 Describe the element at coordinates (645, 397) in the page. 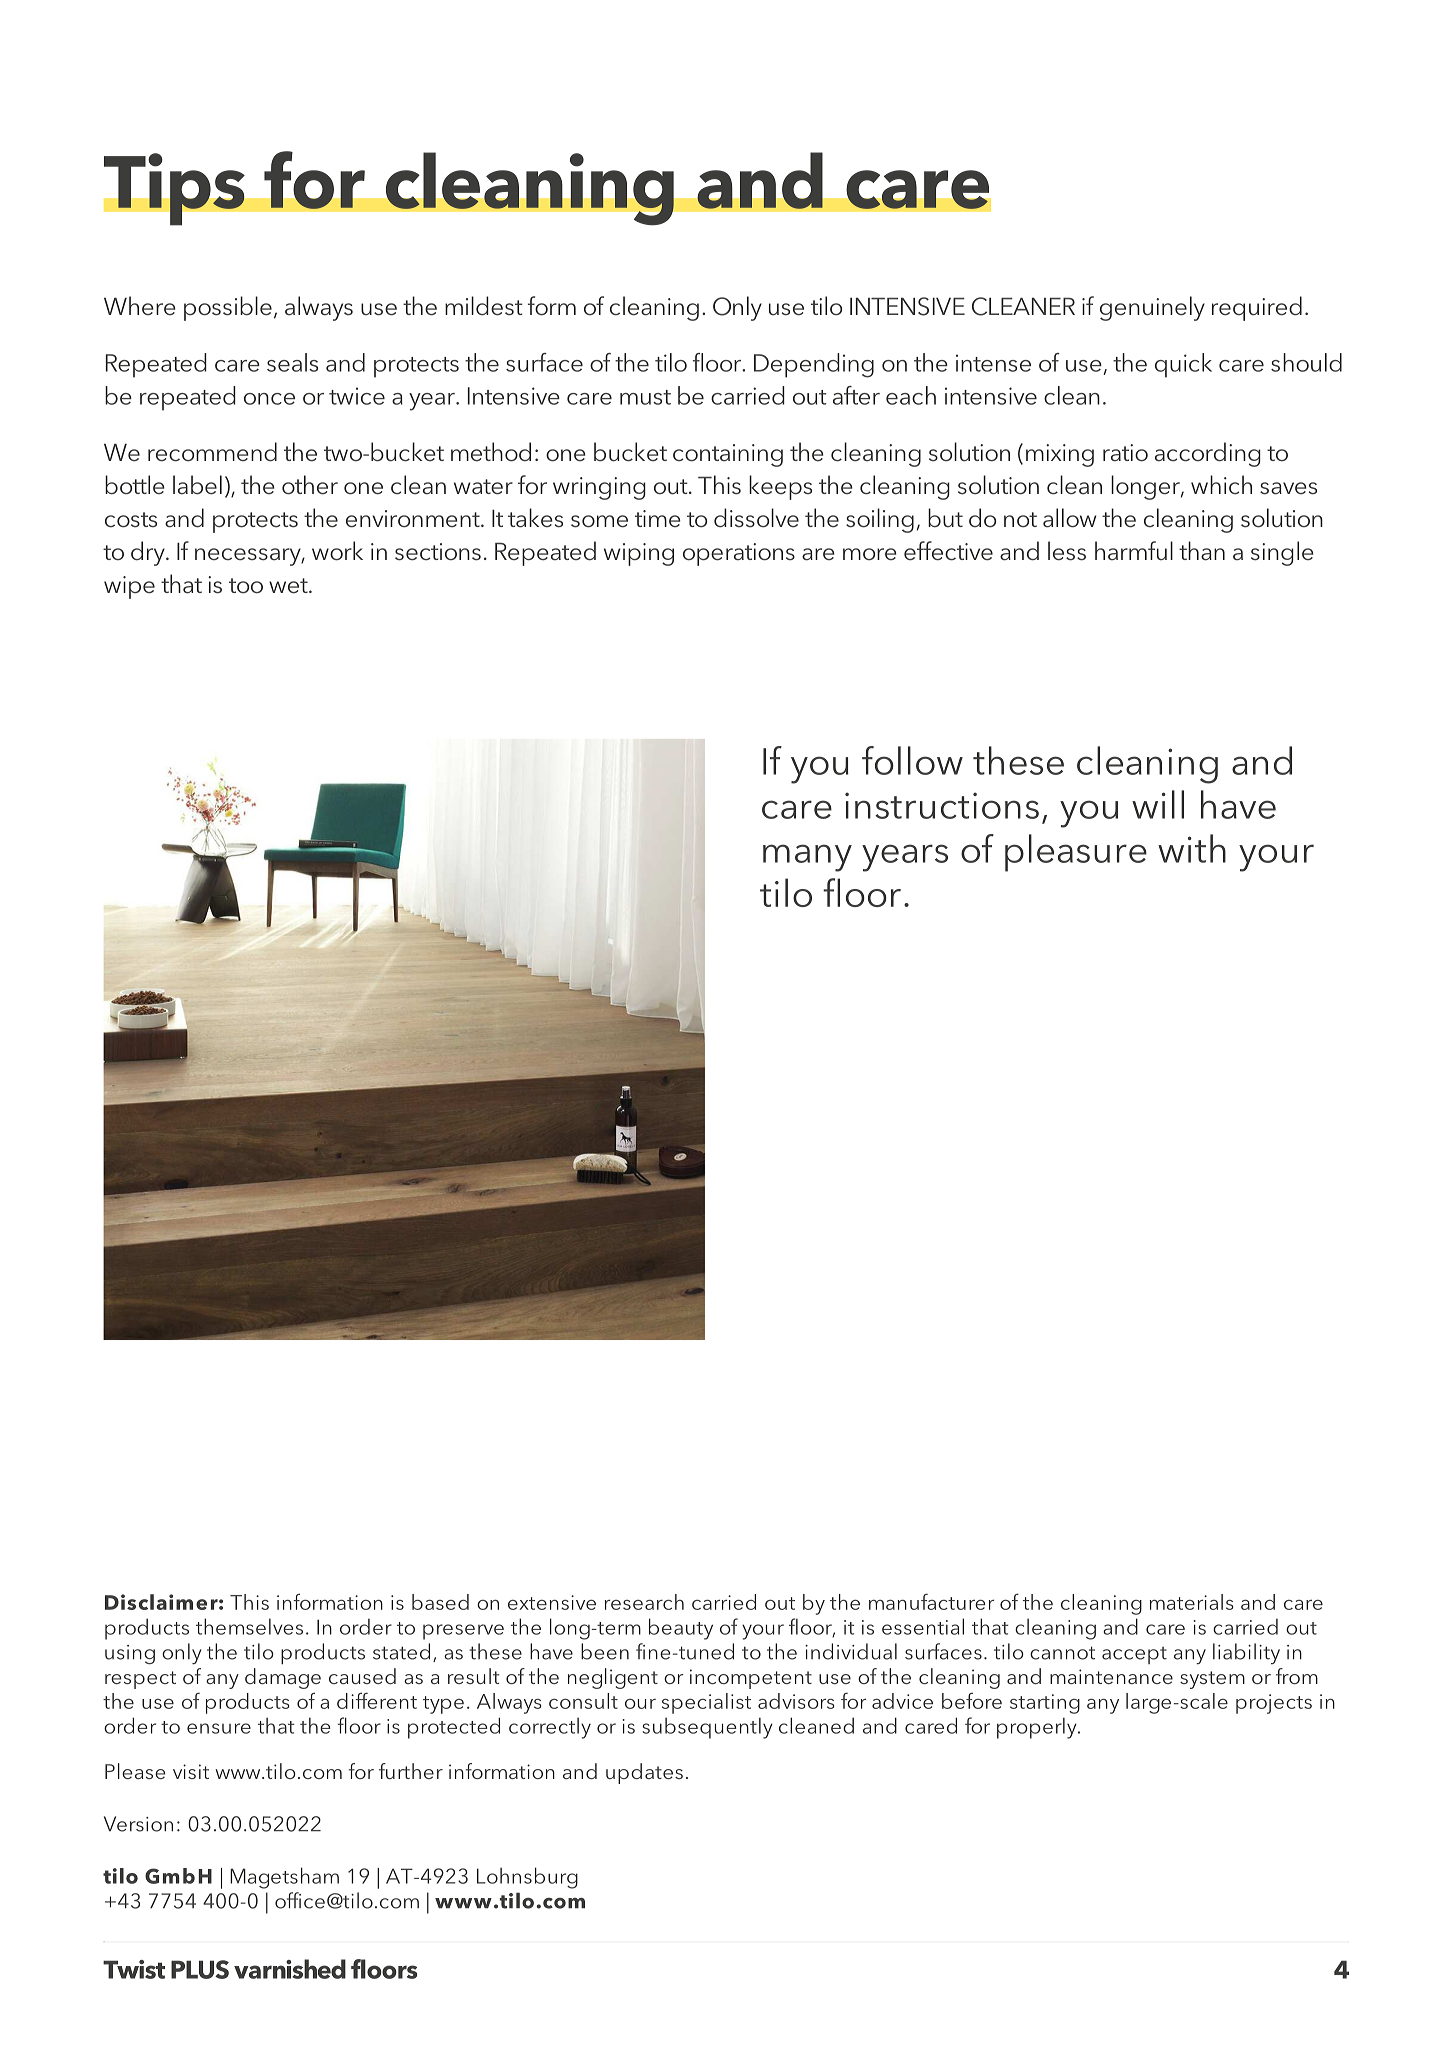

I see `must` at that location.
